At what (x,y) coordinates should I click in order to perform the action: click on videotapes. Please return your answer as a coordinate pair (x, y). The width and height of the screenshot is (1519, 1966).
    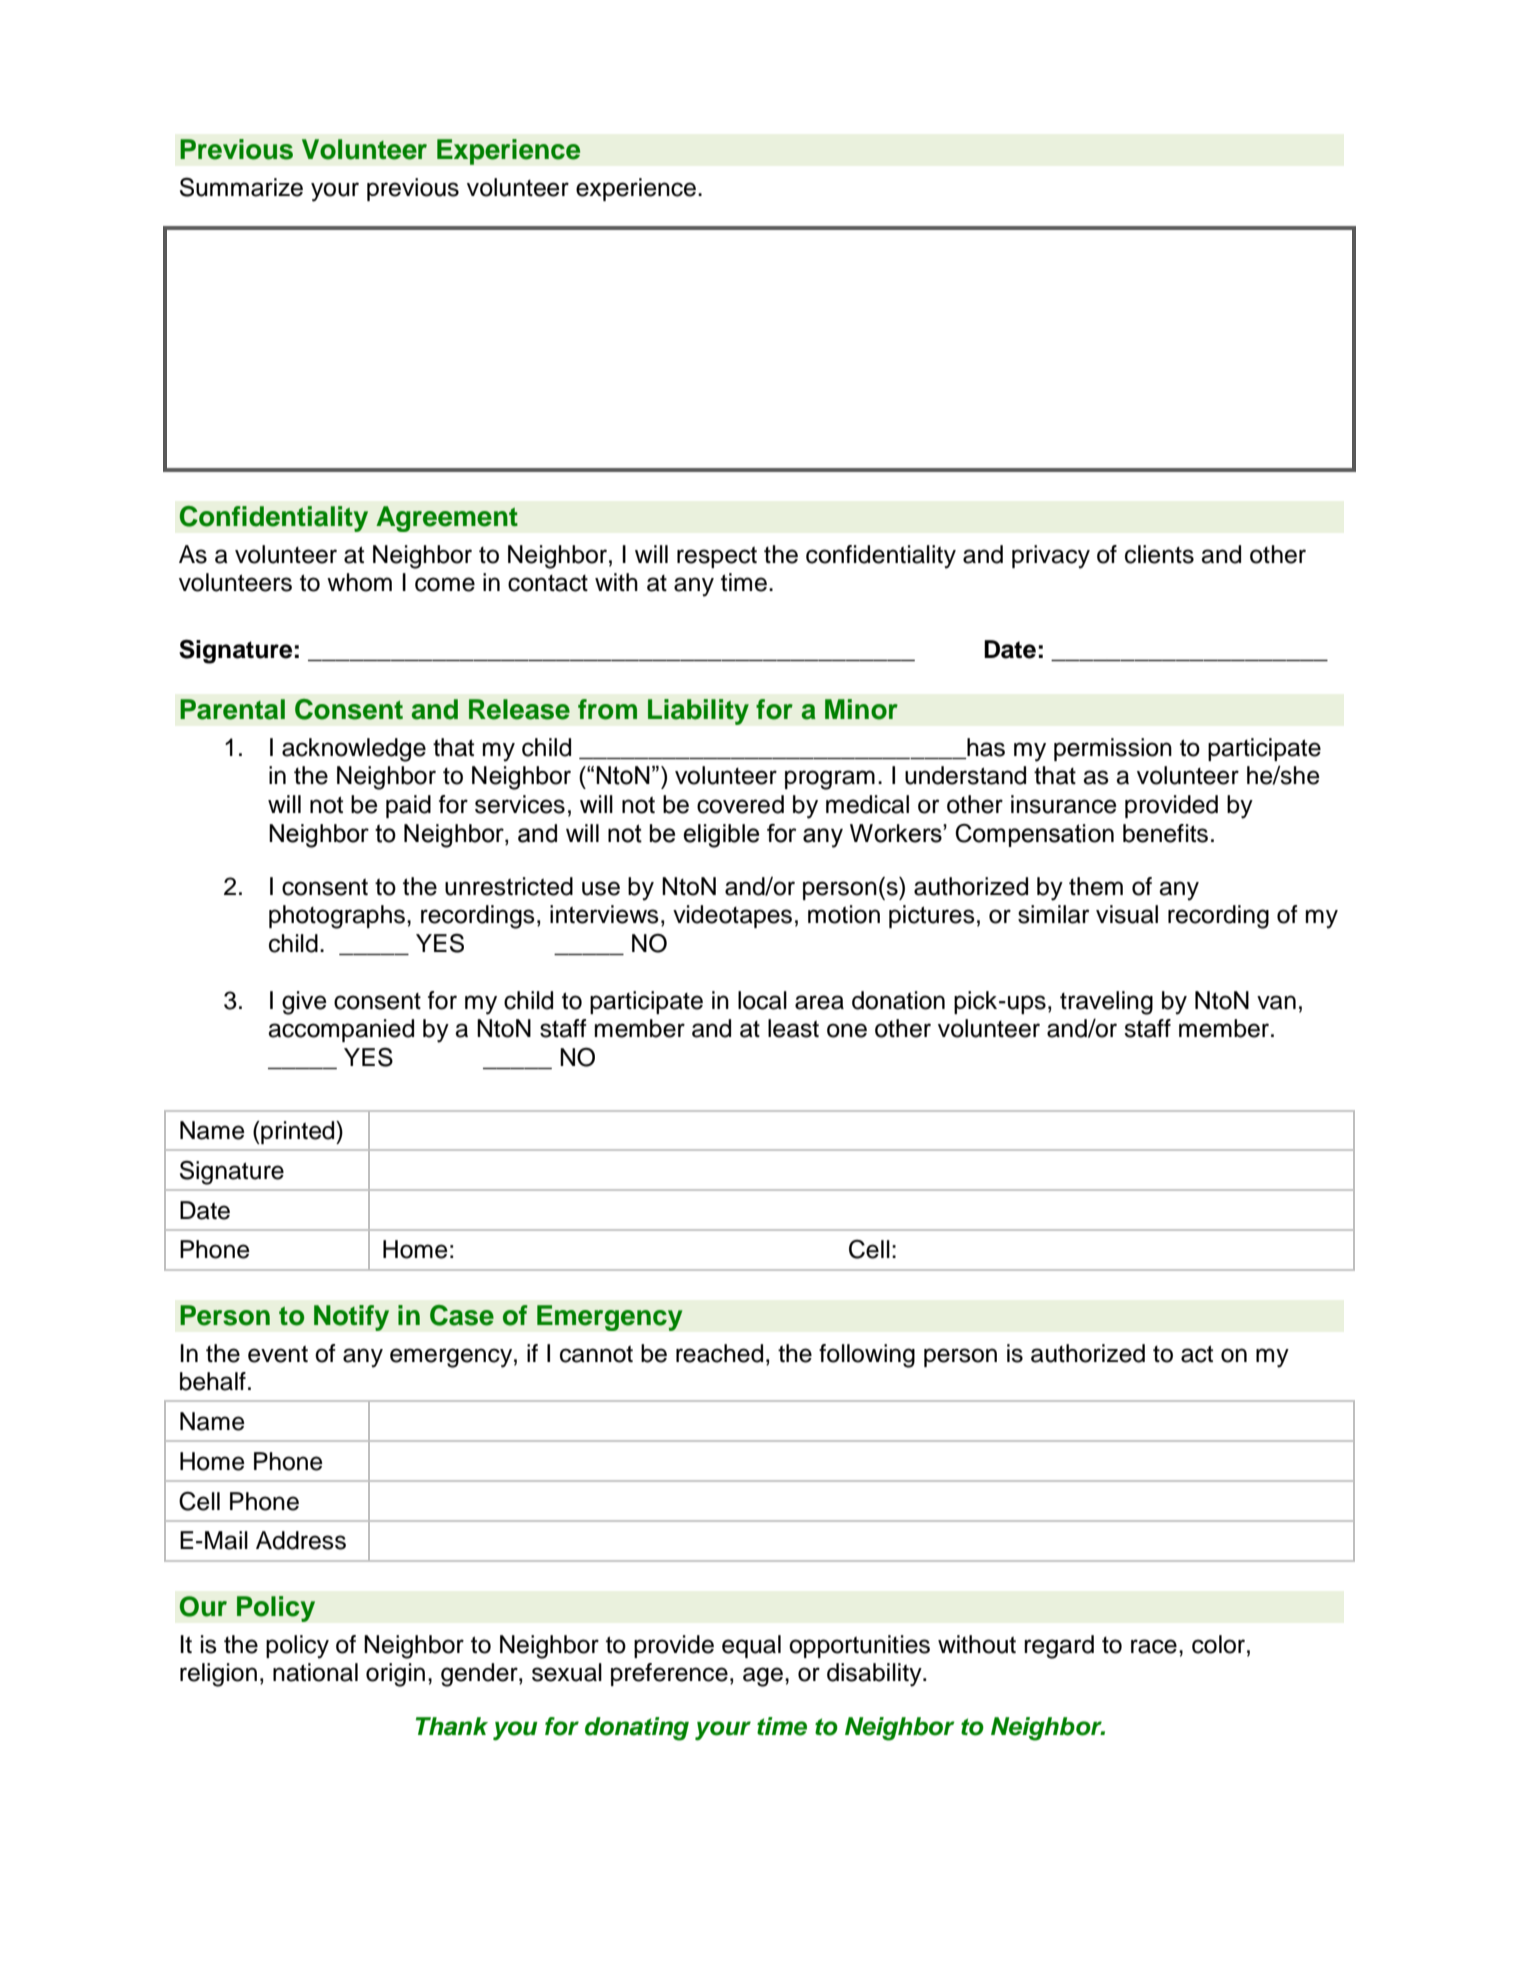
    Looking at the image, I should click on (732, 916).
